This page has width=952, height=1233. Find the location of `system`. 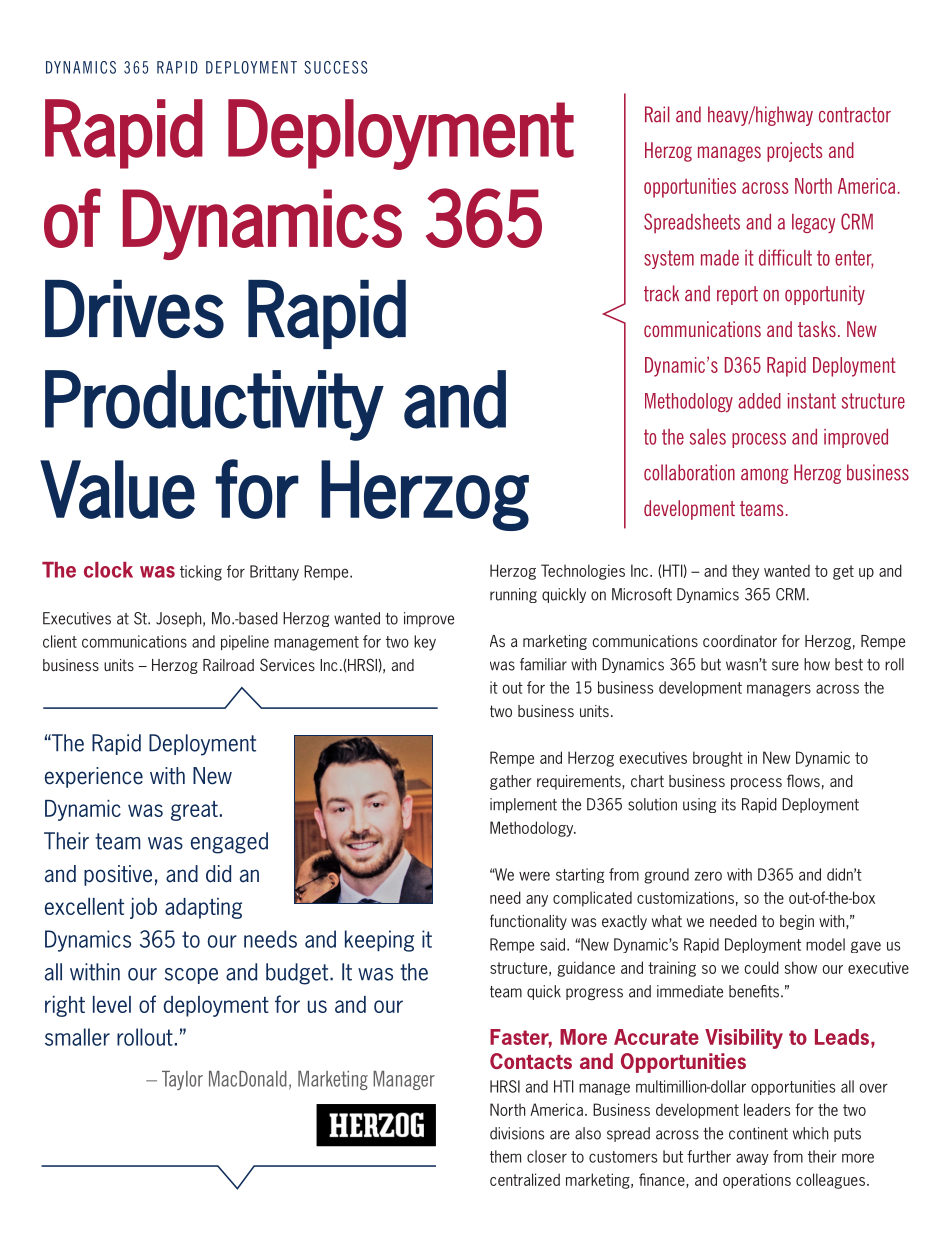

system is located at coordinates (669, 259).
